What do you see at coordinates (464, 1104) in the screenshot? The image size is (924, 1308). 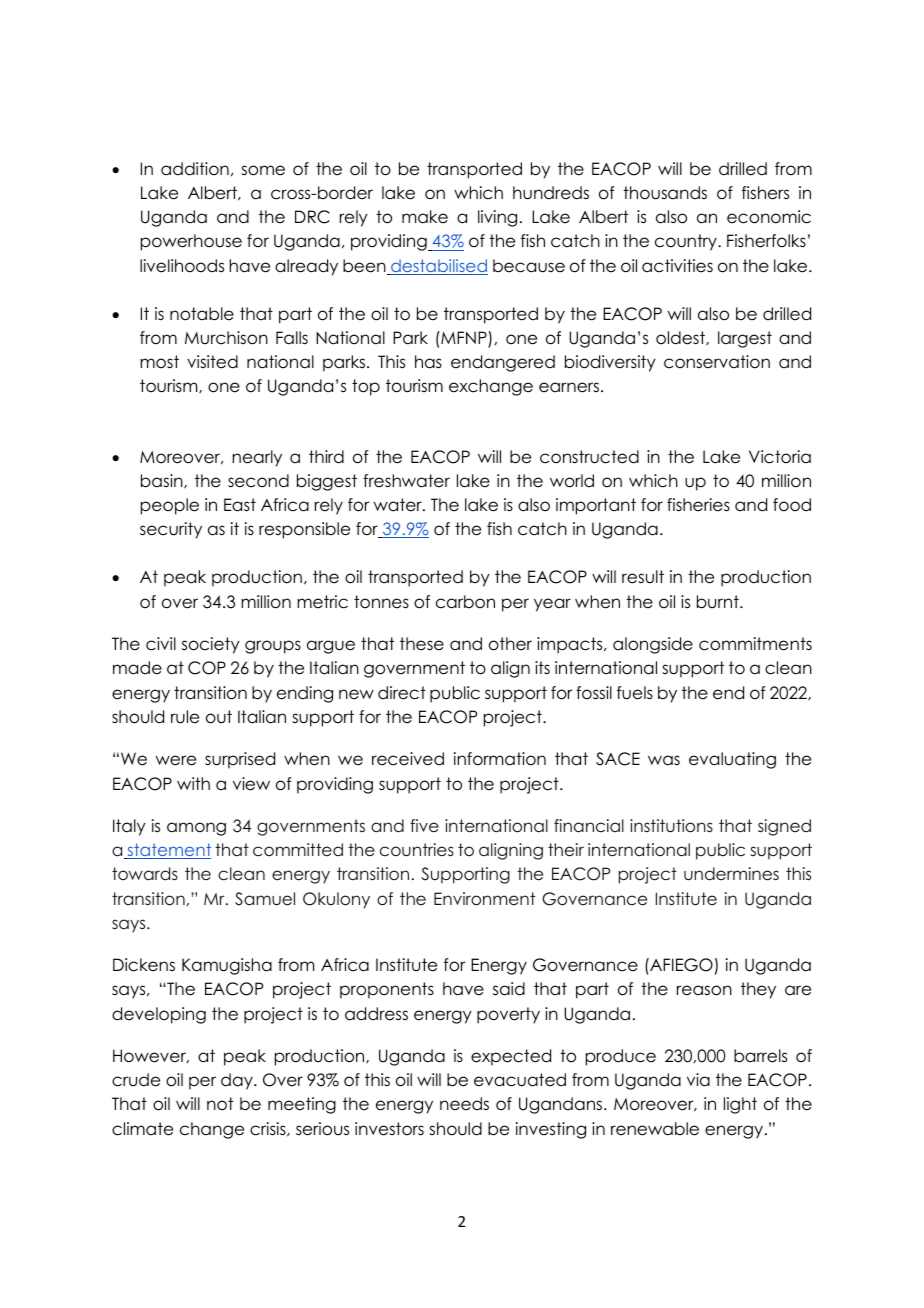 I see `needs` at bounding box center [464, 1104].
